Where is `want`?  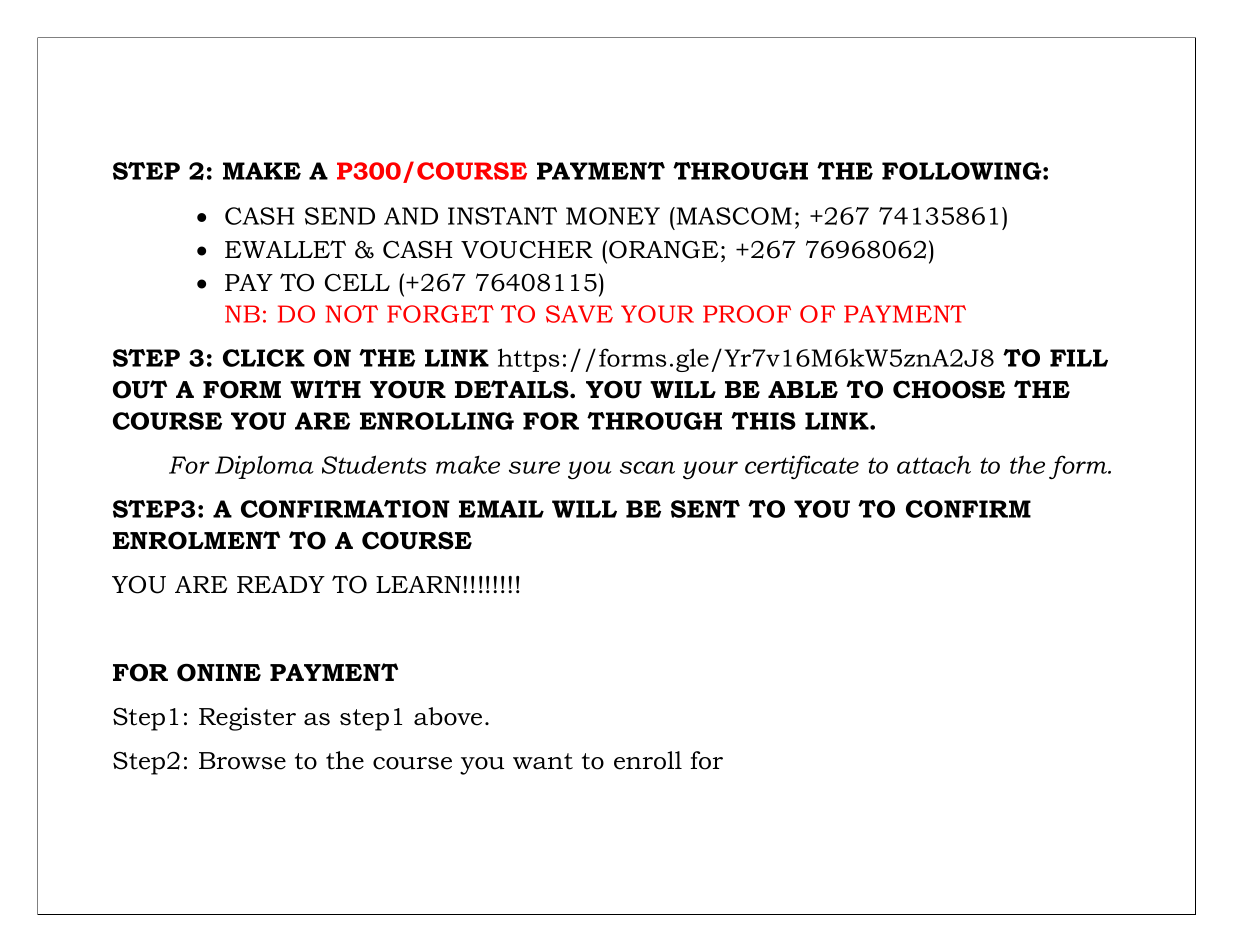
want is located at coordinates (543, 761).
